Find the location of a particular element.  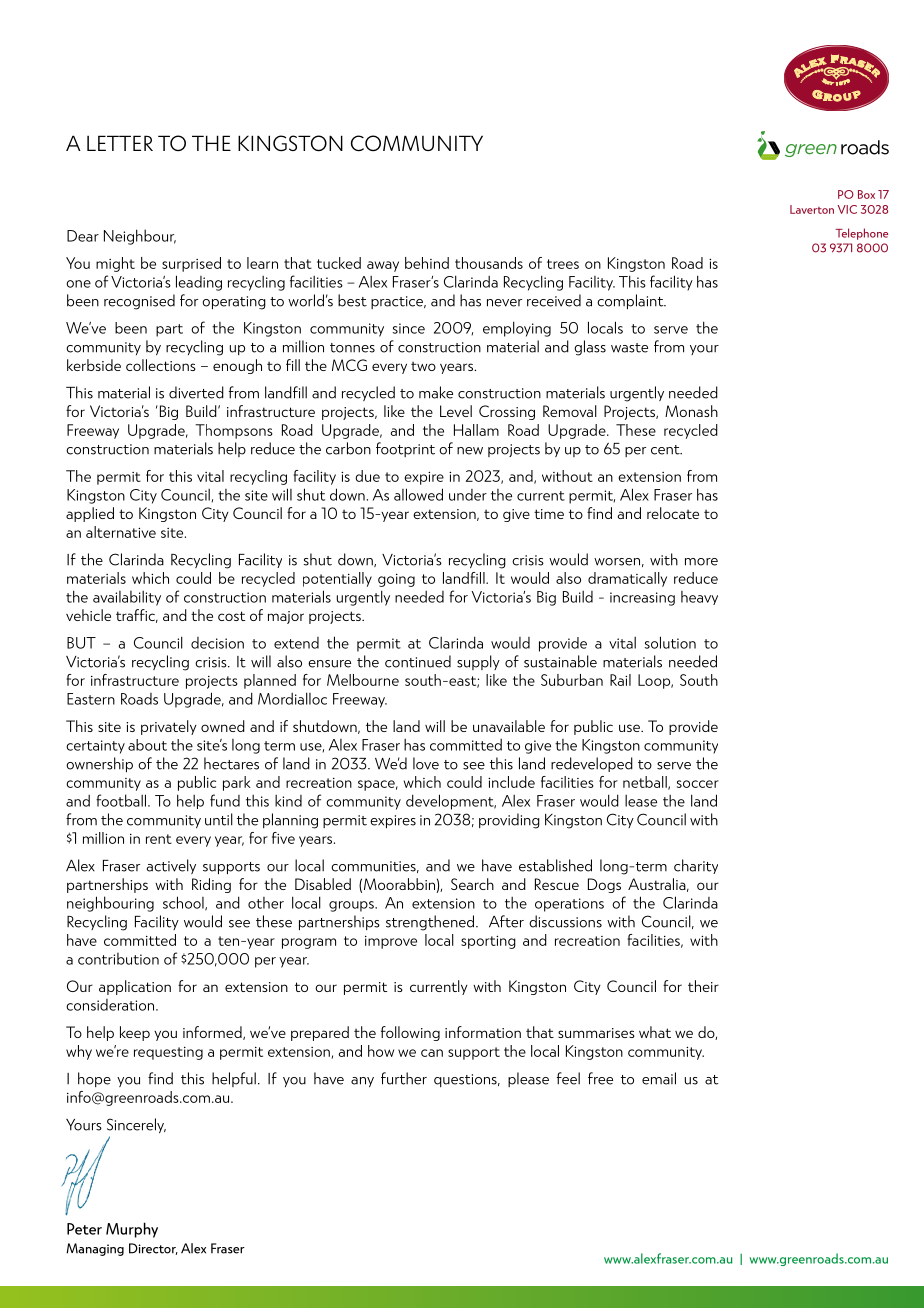

further is located at coordinates (404, 1078).
